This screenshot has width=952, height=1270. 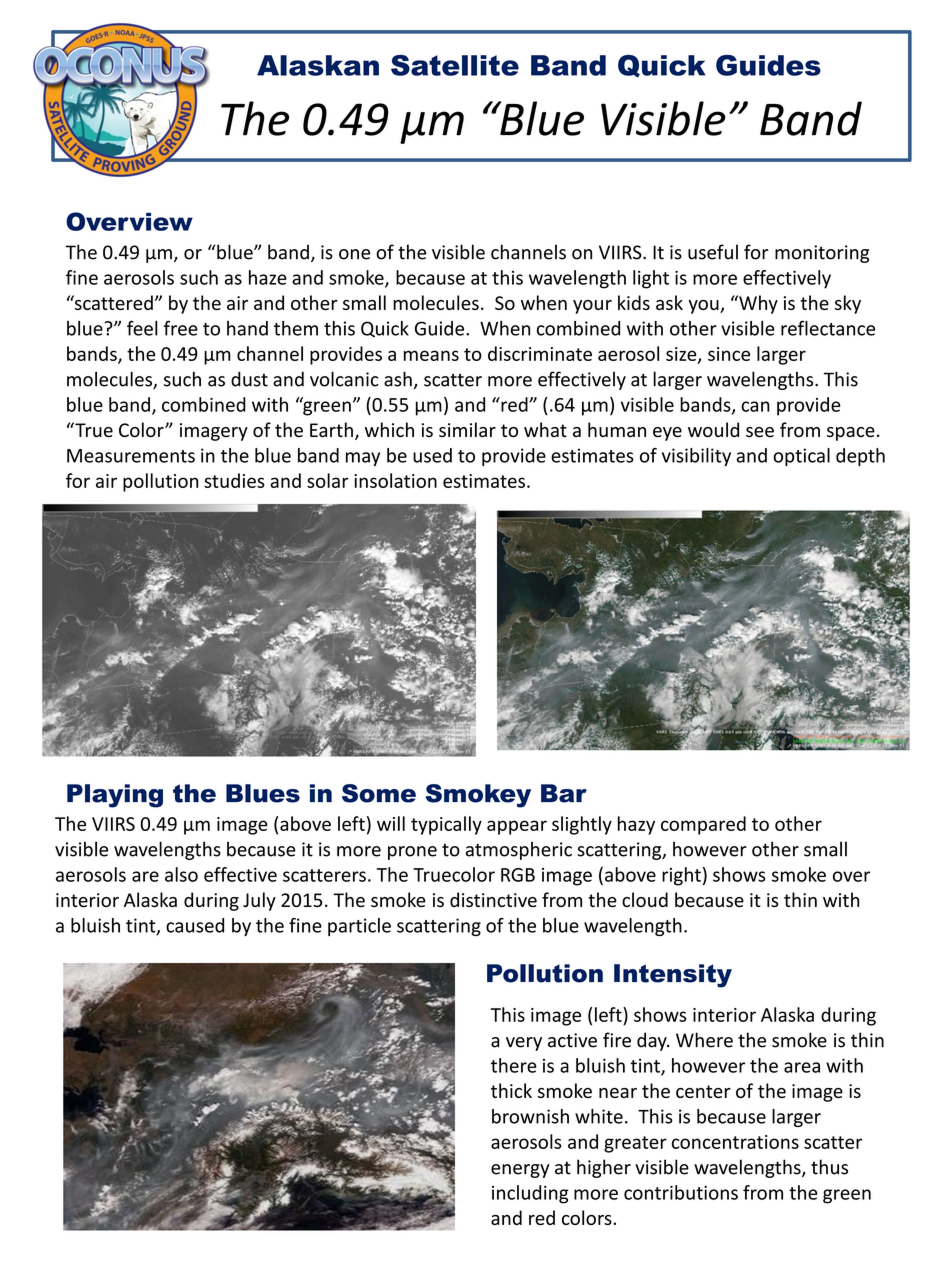 What do you see at coordinates (455, 65) in the screenshot?
I see `Satellite` at bounding box center [455, 65].
